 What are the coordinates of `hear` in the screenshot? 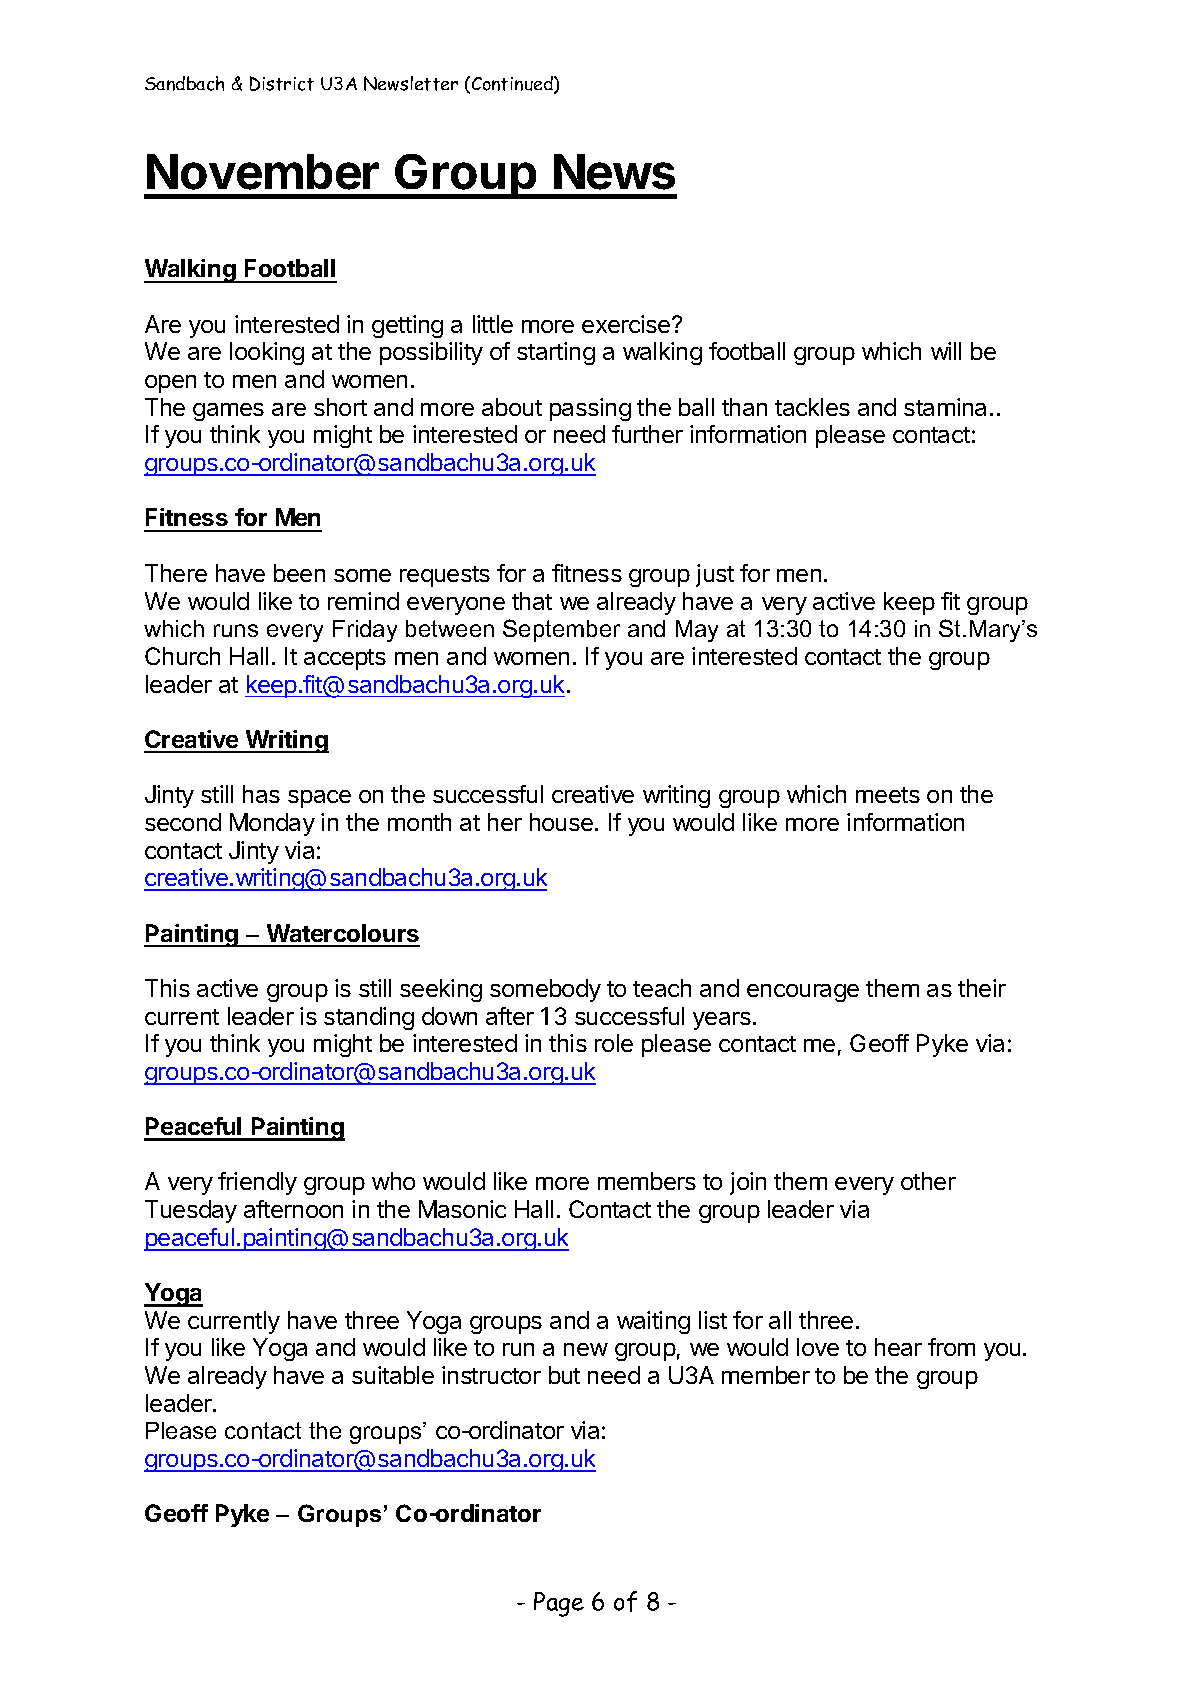 It's located at (898, 1347).
